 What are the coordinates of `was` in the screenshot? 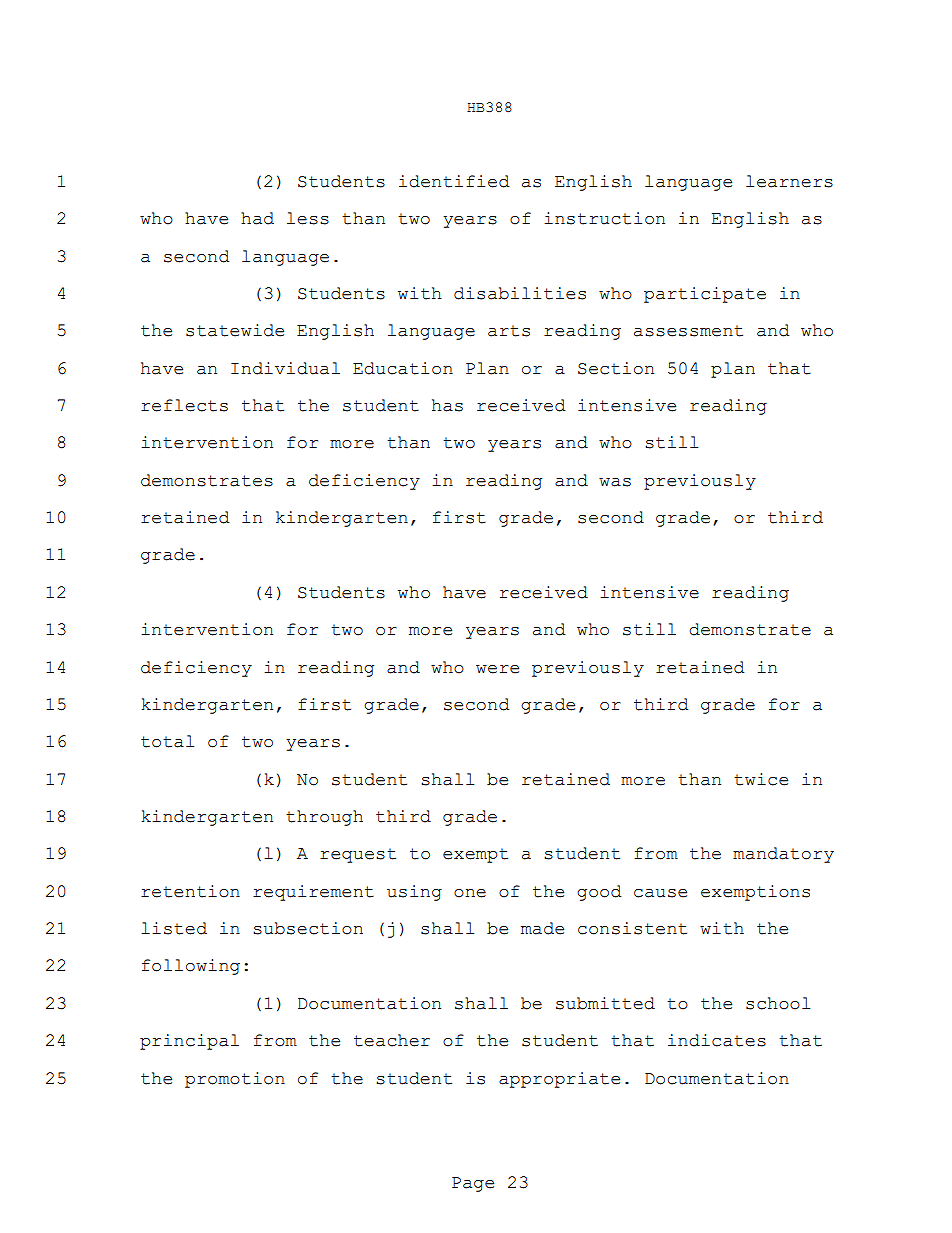 It's located at (615, 482).
